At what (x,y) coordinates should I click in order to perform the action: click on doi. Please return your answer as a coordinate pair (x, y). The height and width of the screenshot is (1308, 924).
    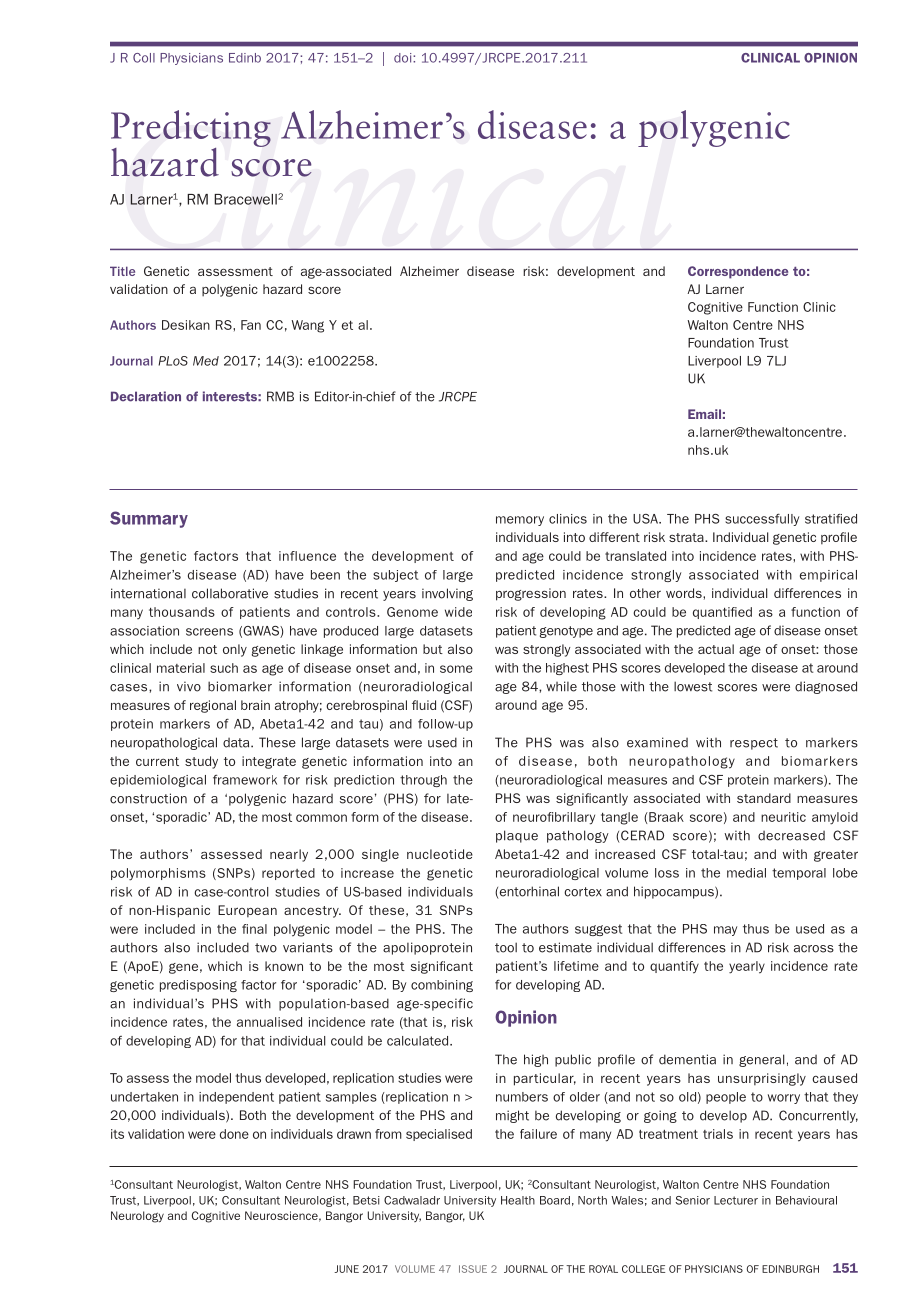
    Looking at the image, I should click on (404, 58).
